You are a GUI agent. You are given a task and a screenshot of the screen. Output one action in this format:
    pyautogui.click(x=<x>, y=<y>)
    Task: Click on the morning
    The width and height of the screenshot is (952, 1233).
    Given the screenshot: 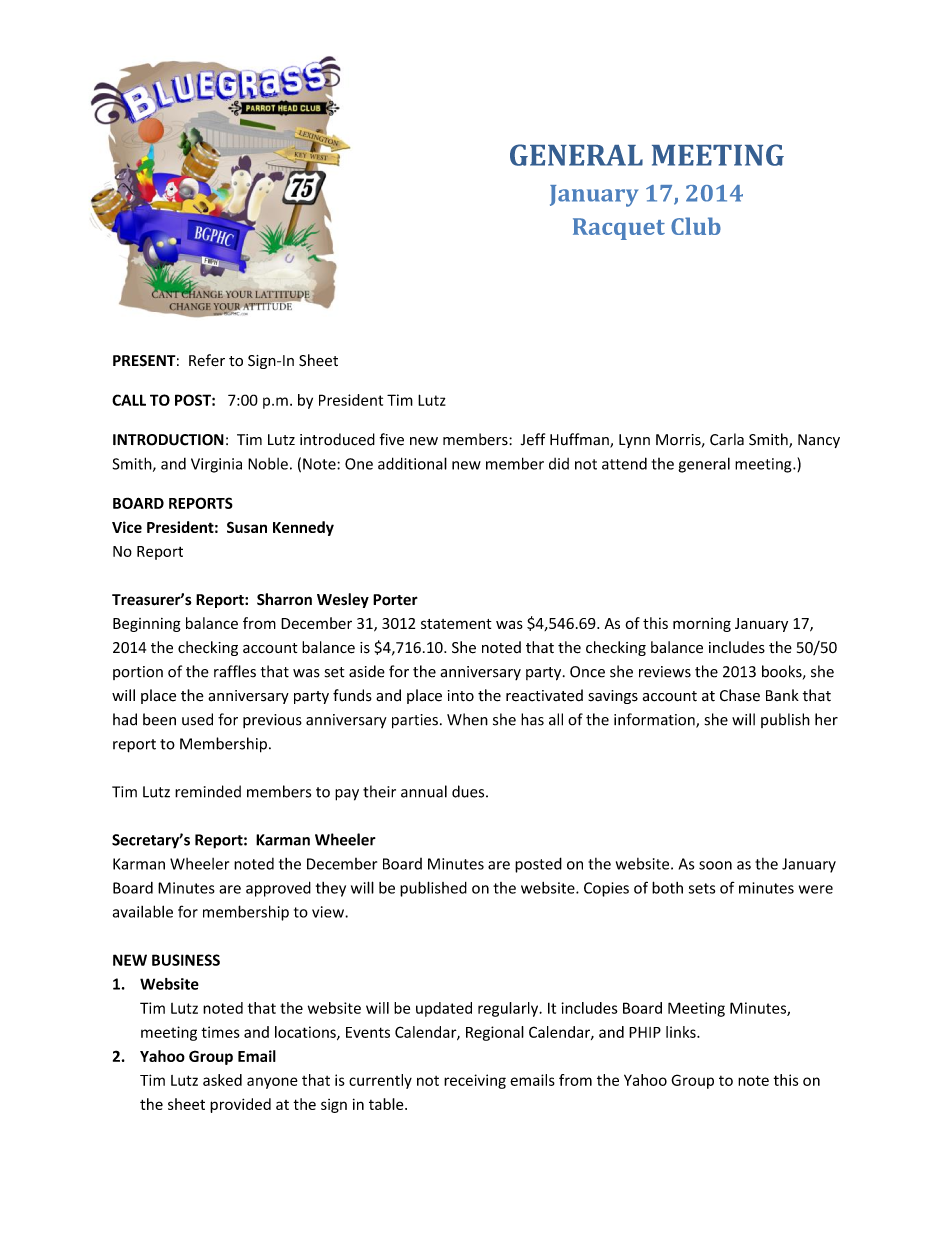 What is the action you would take?
    pyautogui.click(x=702, y=625)
